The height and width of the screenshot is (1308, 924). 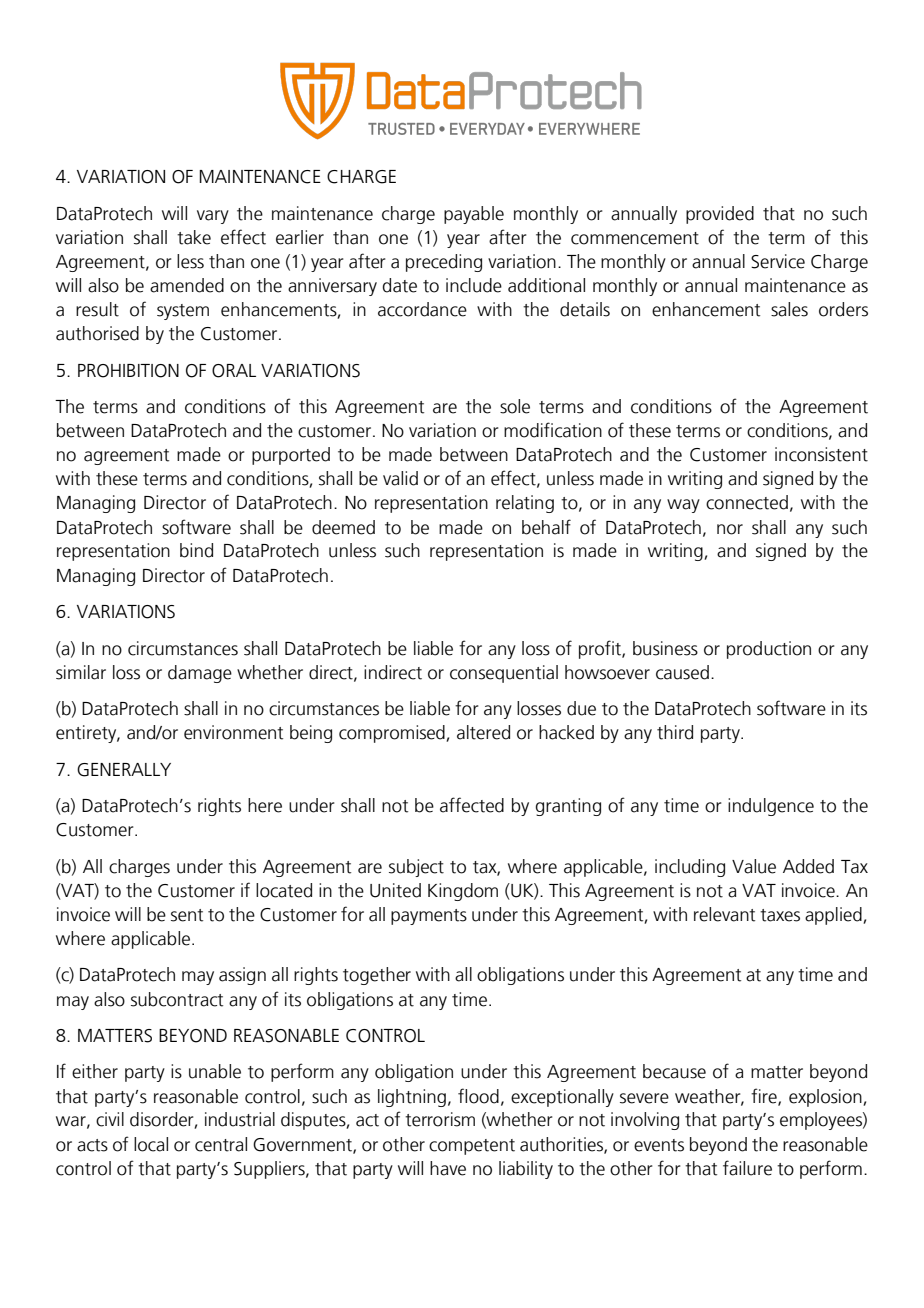 I want to click on preceding, so click(x=444, y=263).
